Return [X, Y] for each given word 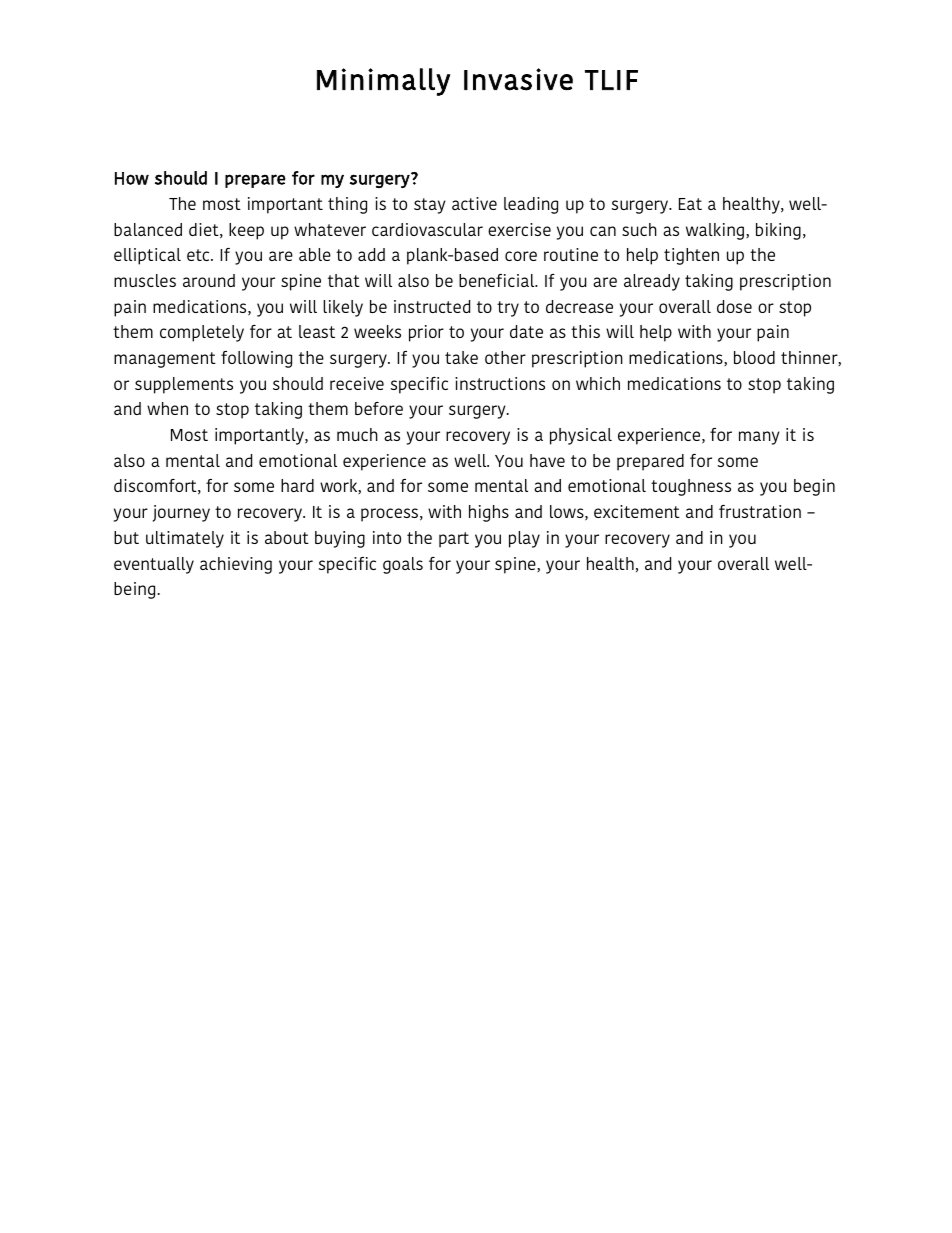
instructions [500, 383]
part [454, 540]
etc [199, 255]
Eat [690, 204]
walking [716, 231]
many [759, 438]
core [521, 256]
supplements [184, 385]
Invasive [518, 79]
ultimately [185, 539]
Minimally [383, 82]
